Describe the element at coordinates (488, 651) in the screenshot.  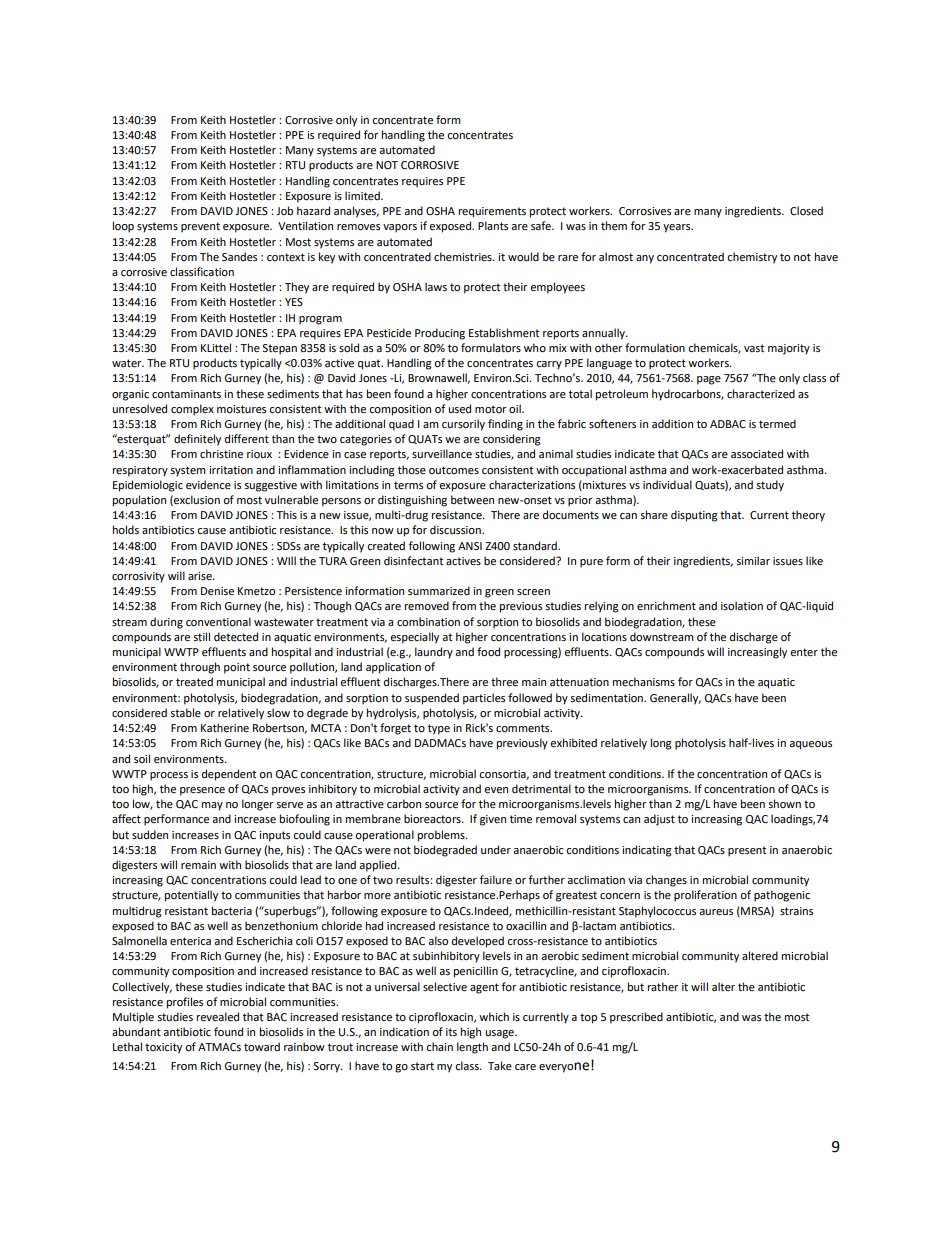
I see `food` at that location.
